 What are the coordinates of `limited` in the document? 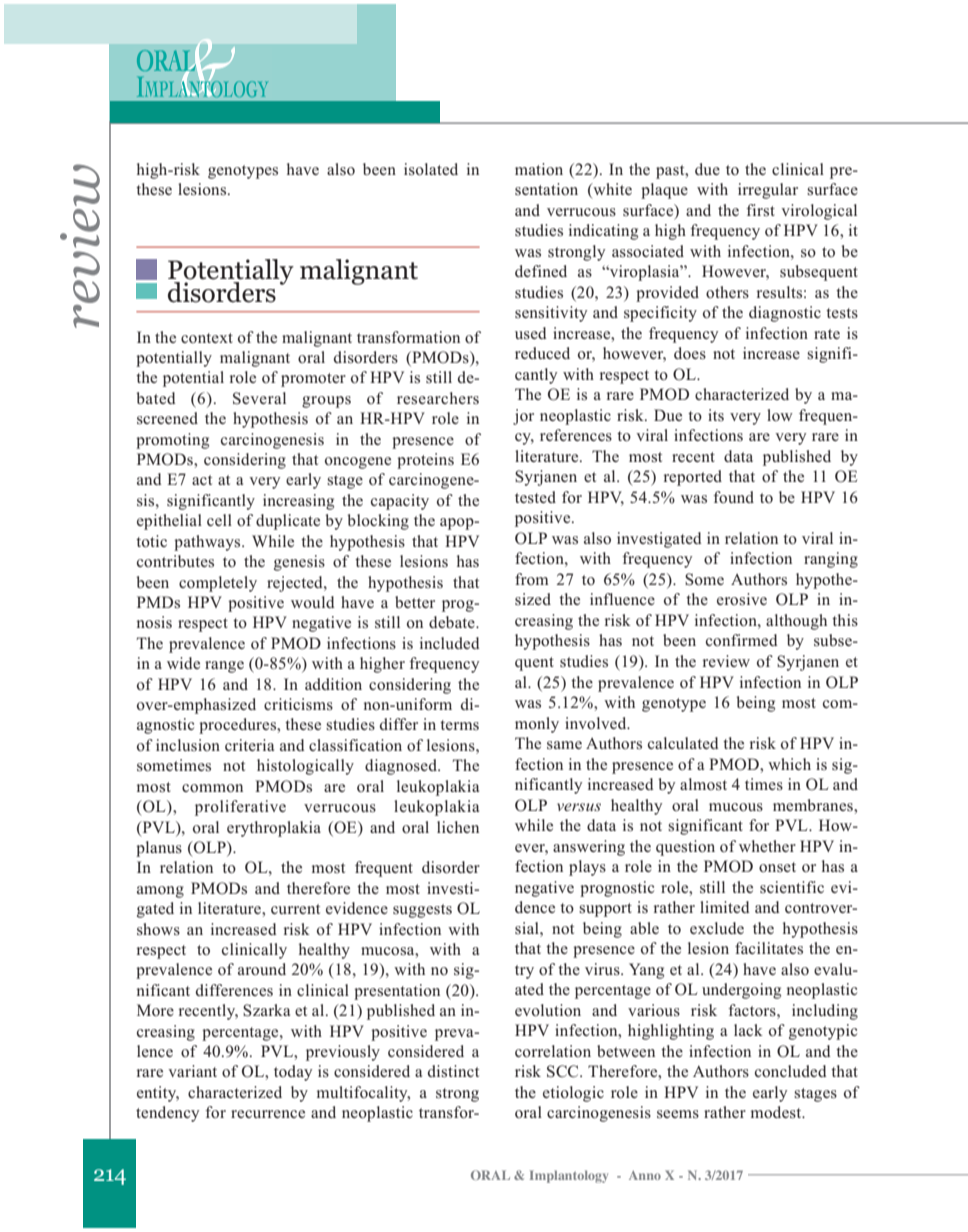 It's located at (725, 907).
